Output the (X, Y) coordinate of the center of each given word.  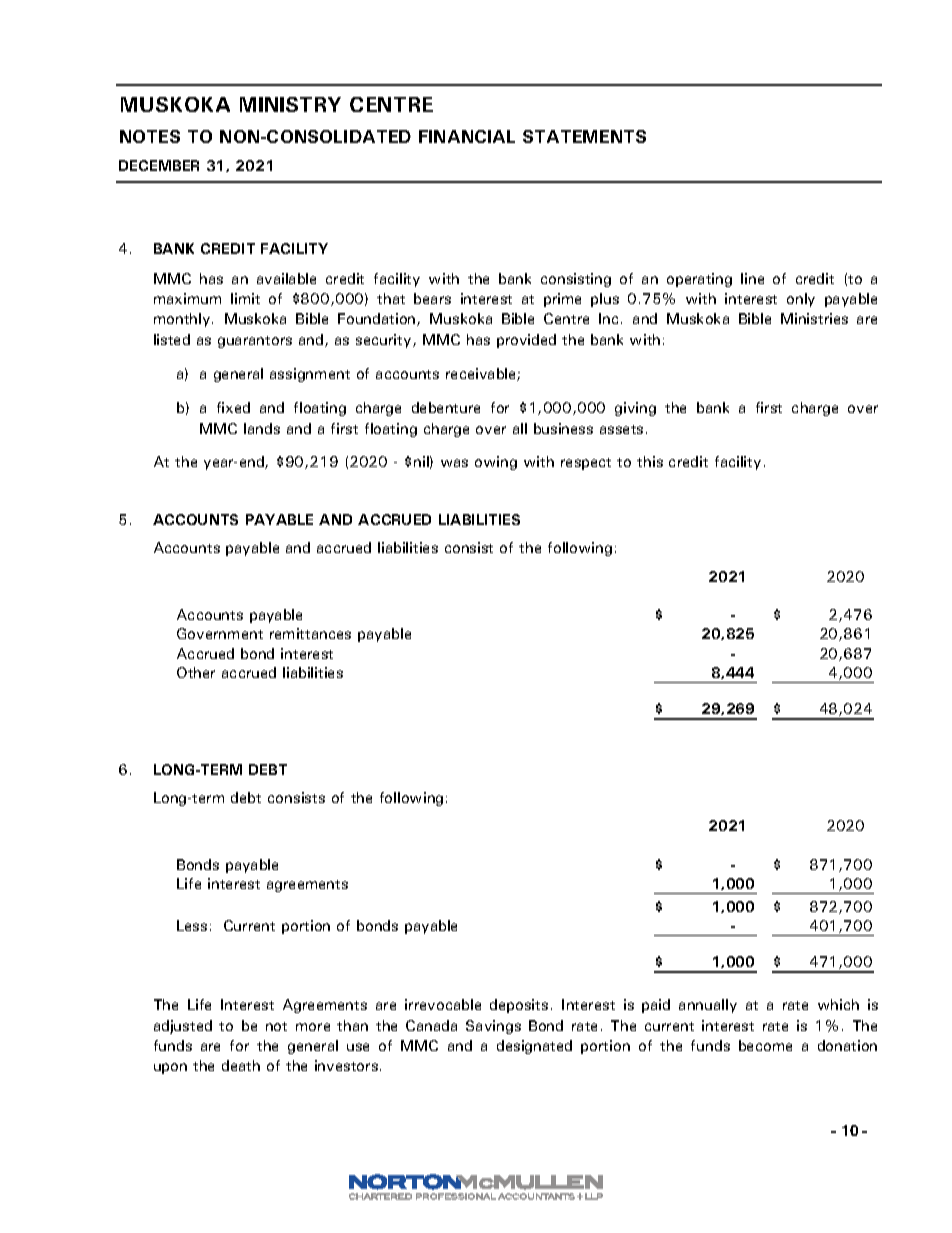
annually (708, 1006)
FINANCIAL (467, 136)
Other (196, 672)
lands (262, 428)
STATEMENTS (584, 136)
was (454, 463)
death (241, 1065)
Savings (493, 1027)
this (650, 461)
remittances (310, 633)
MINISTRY (290, 104)
